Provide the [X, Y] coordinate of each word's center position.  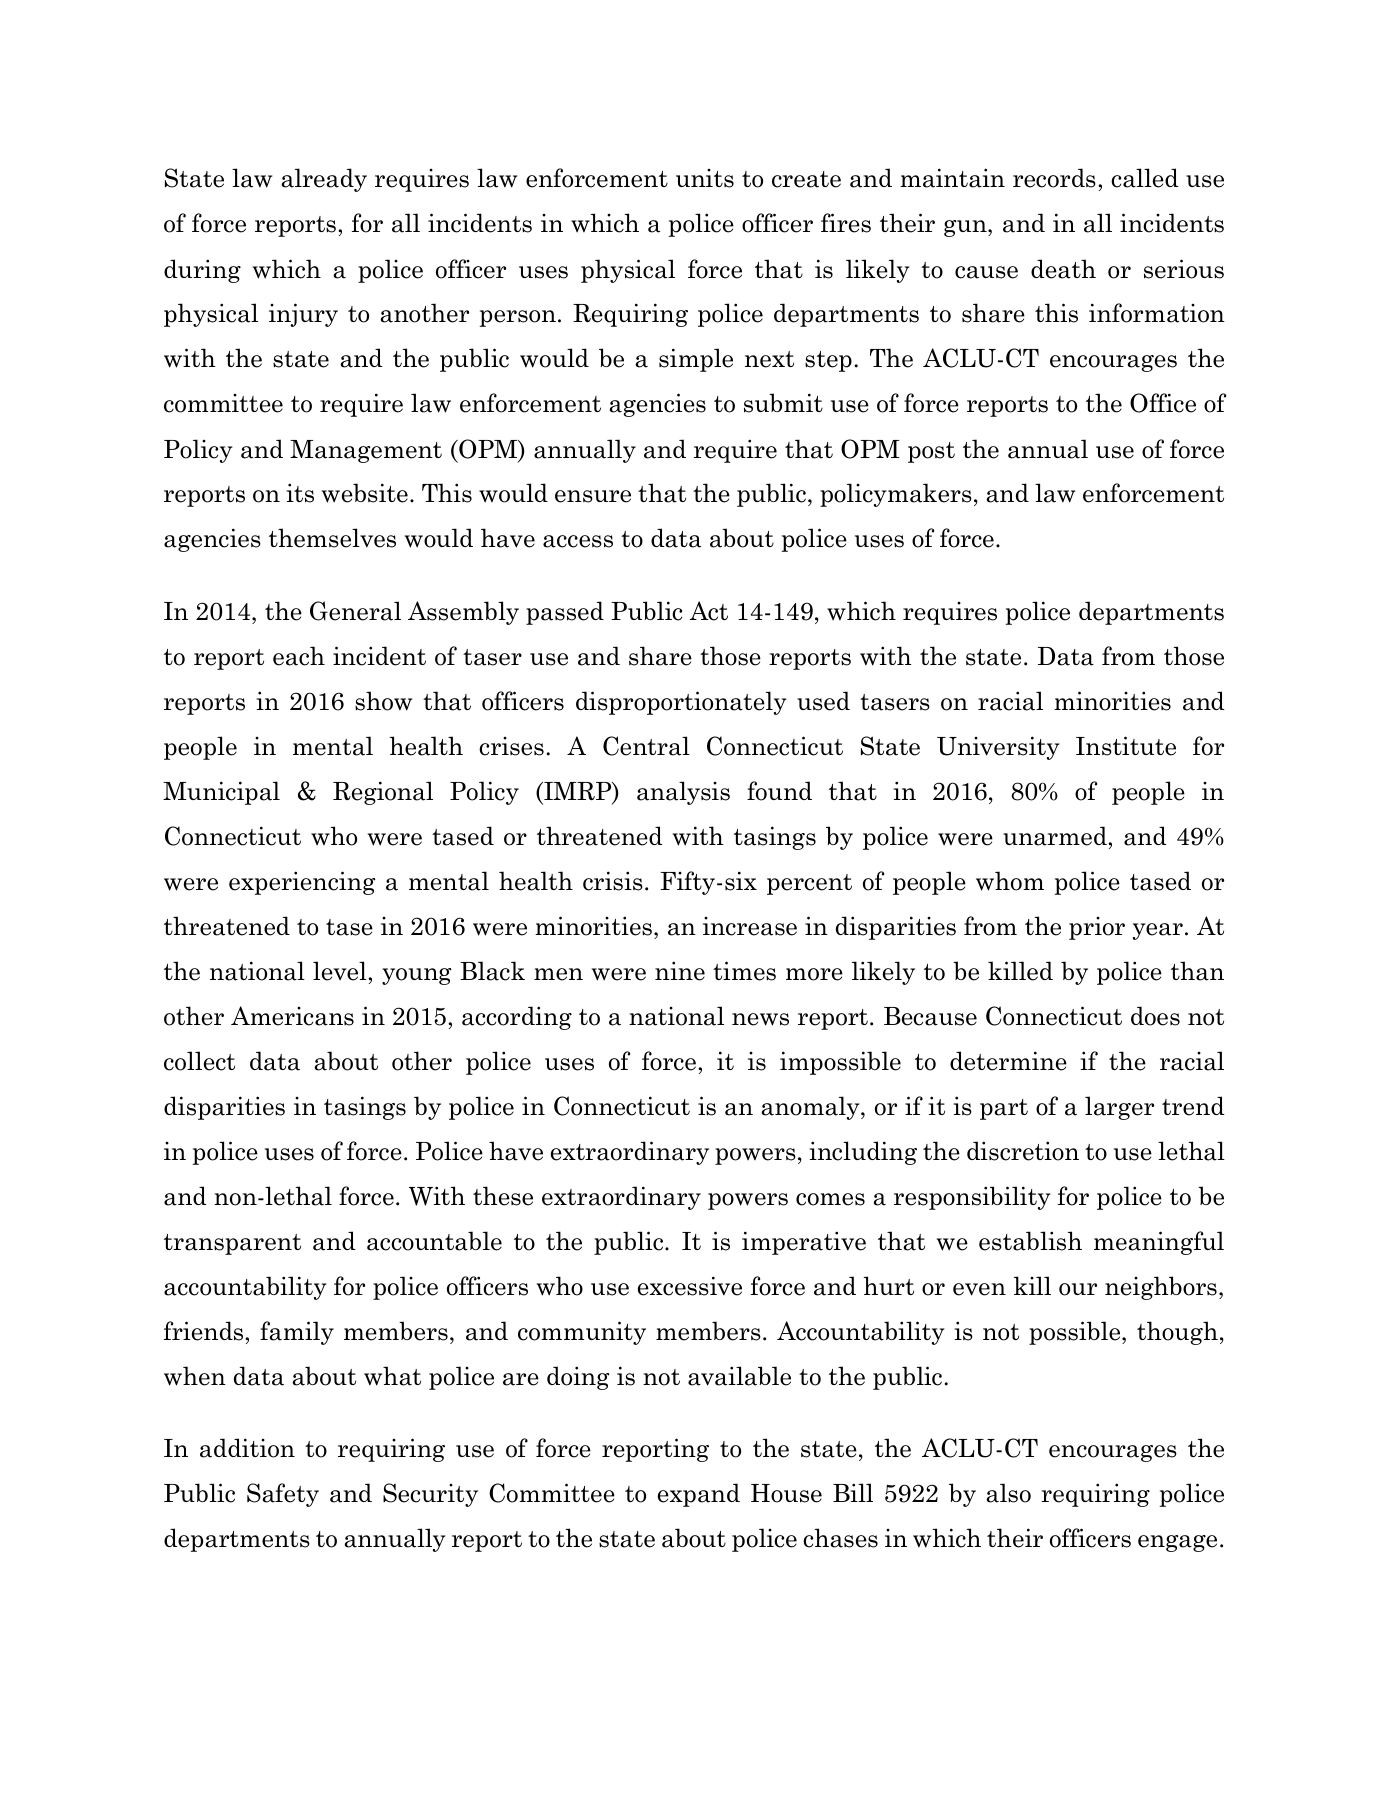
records [1054, 178]
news [760, 1019]
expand [699, 1495]
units [705, 178]
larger [1119, 1108]
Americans [292, 1016]
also [1008, 1493]
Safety [283, 1495]
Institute [1126, 746]
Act [709, 611]
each [299, 656]
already [324, 180]
